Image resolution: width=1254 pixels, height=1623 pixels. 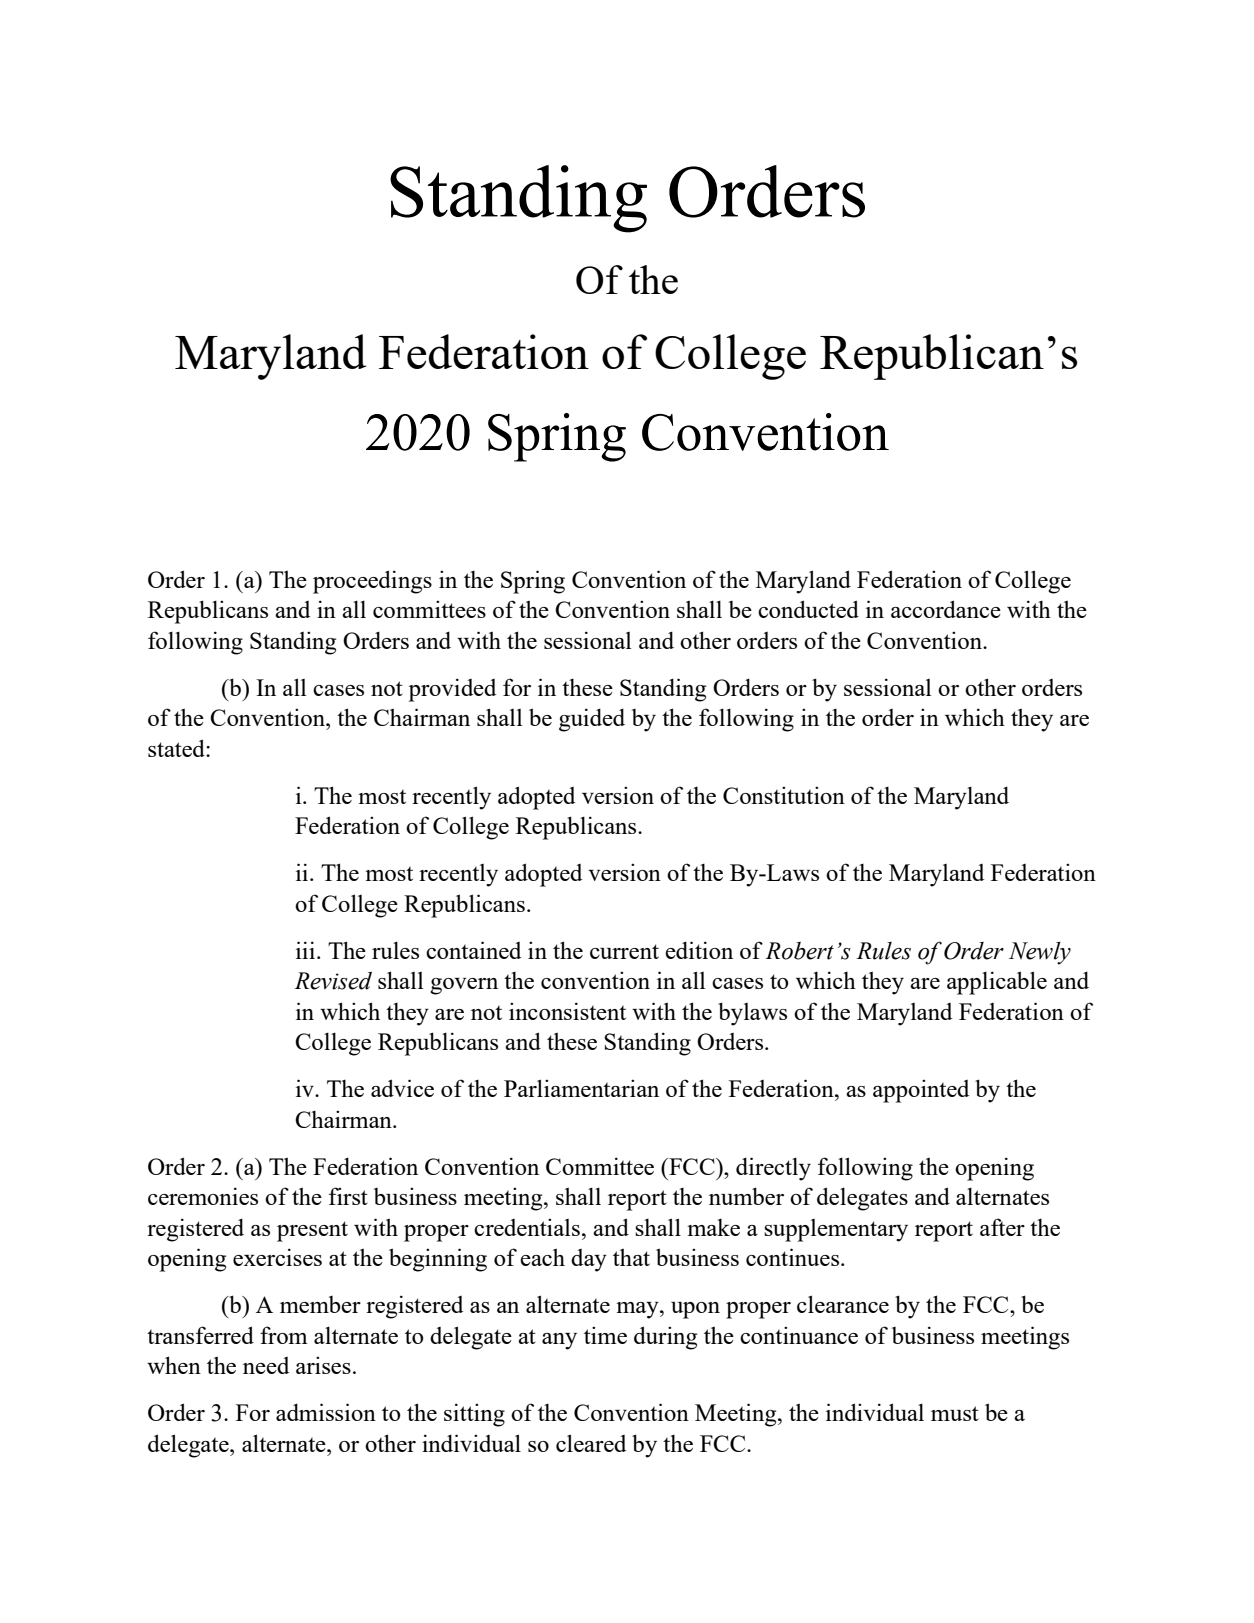 What do you see at coordinates (372, 582) in the page?
I see `proceedings` at bounding box center [372, 582].
